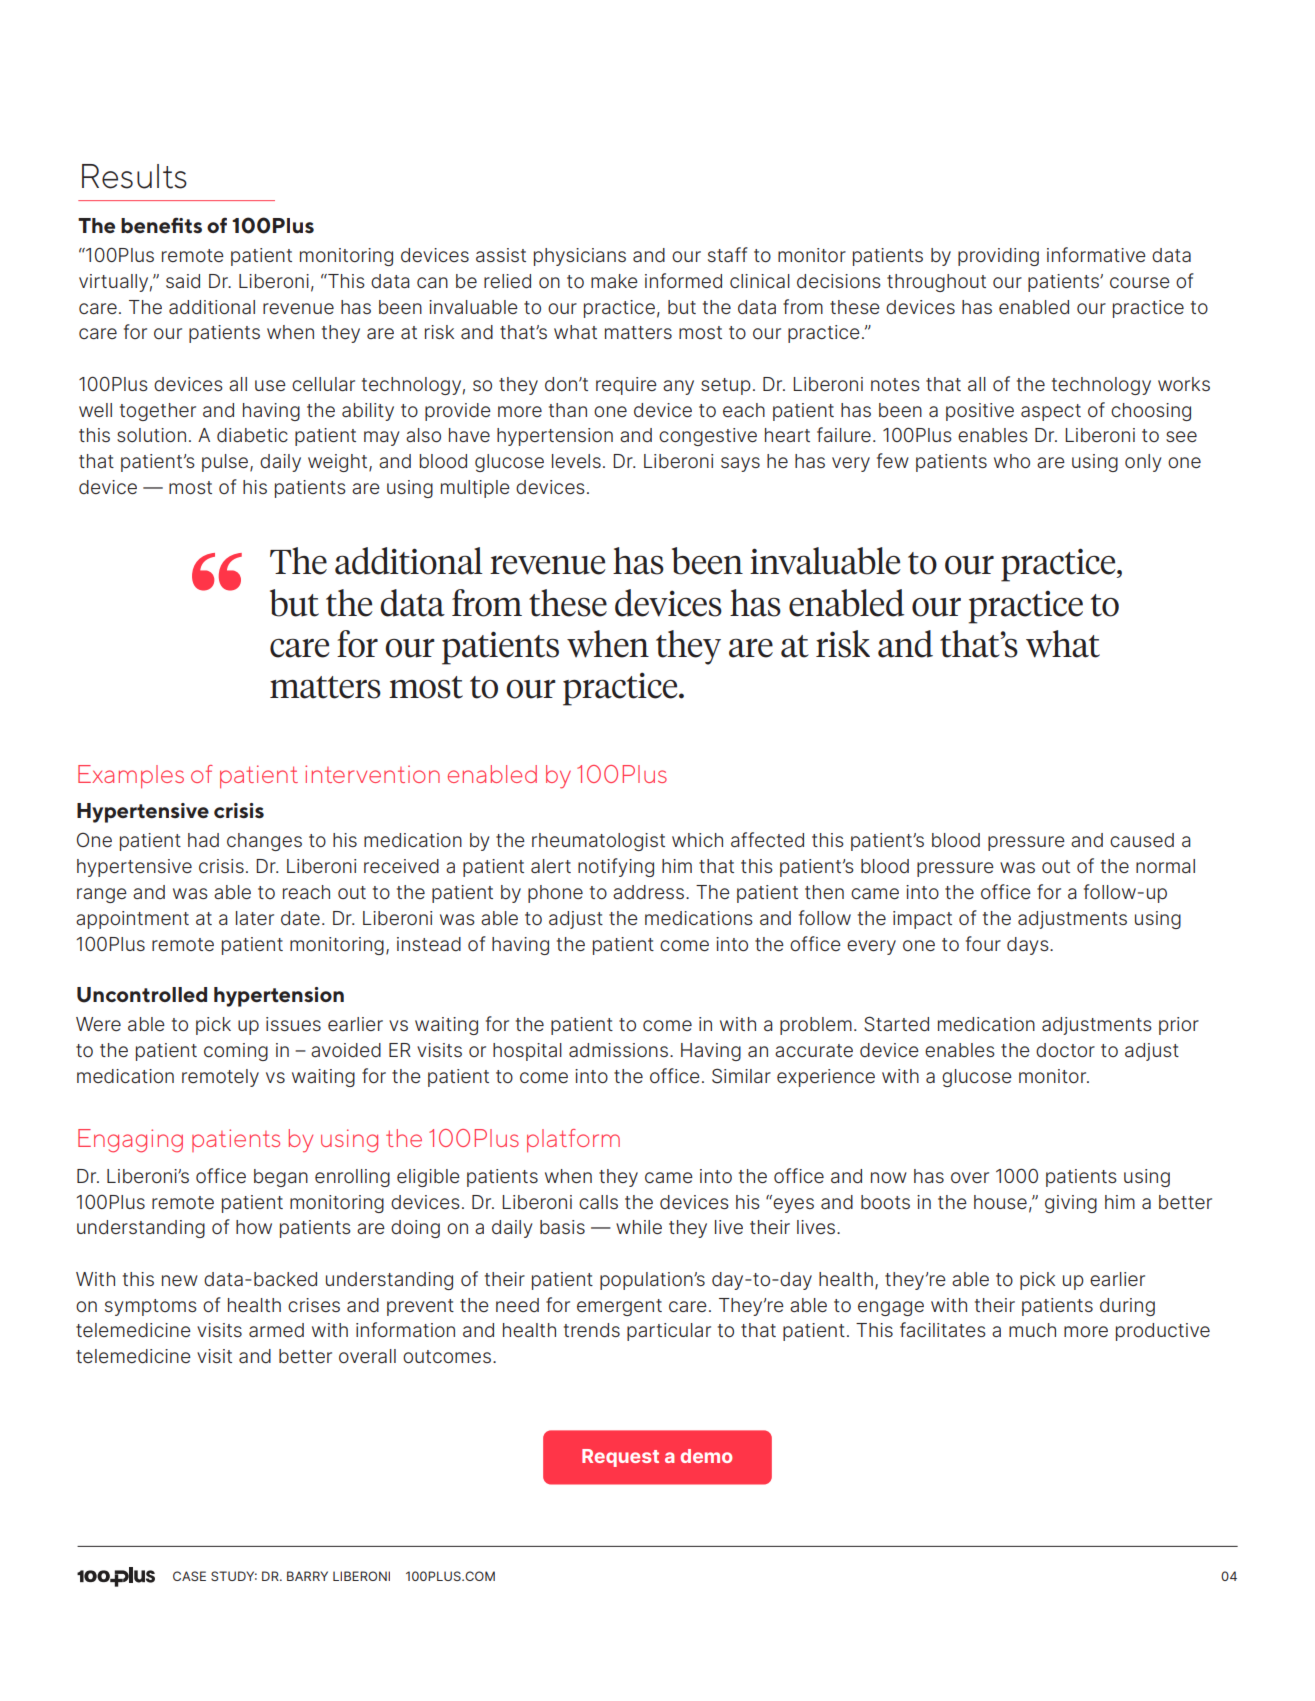  Describe the element at coordinates (614, 281) in the screenshot. I see `make` at that location.
